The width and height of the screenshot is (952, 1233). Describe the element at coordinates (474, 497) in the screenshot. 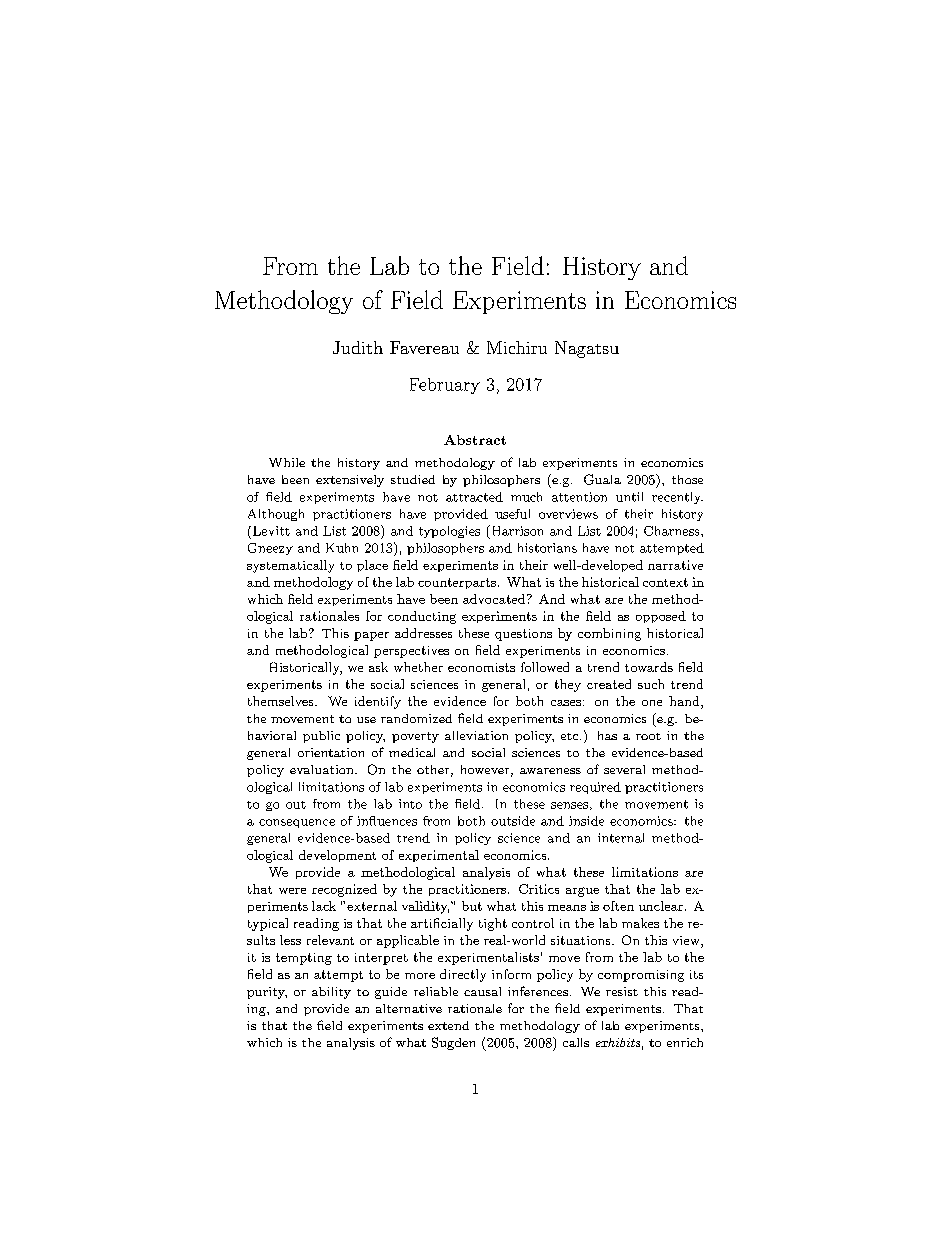

I see `attracted` at that location.
